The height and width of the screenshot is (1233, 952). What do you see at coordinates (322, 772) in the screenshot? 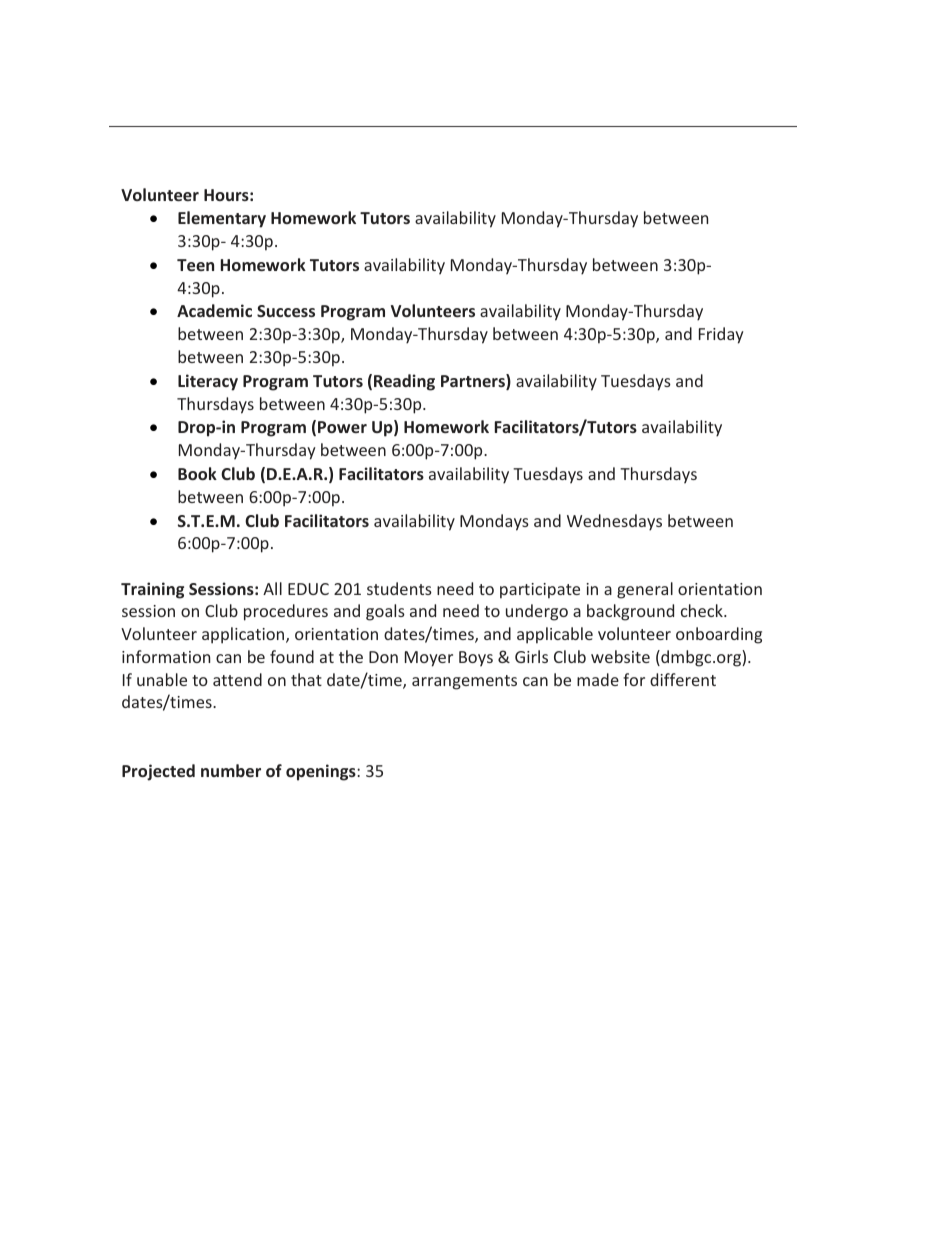
I see `openings` at bounding box center [322, 772].
